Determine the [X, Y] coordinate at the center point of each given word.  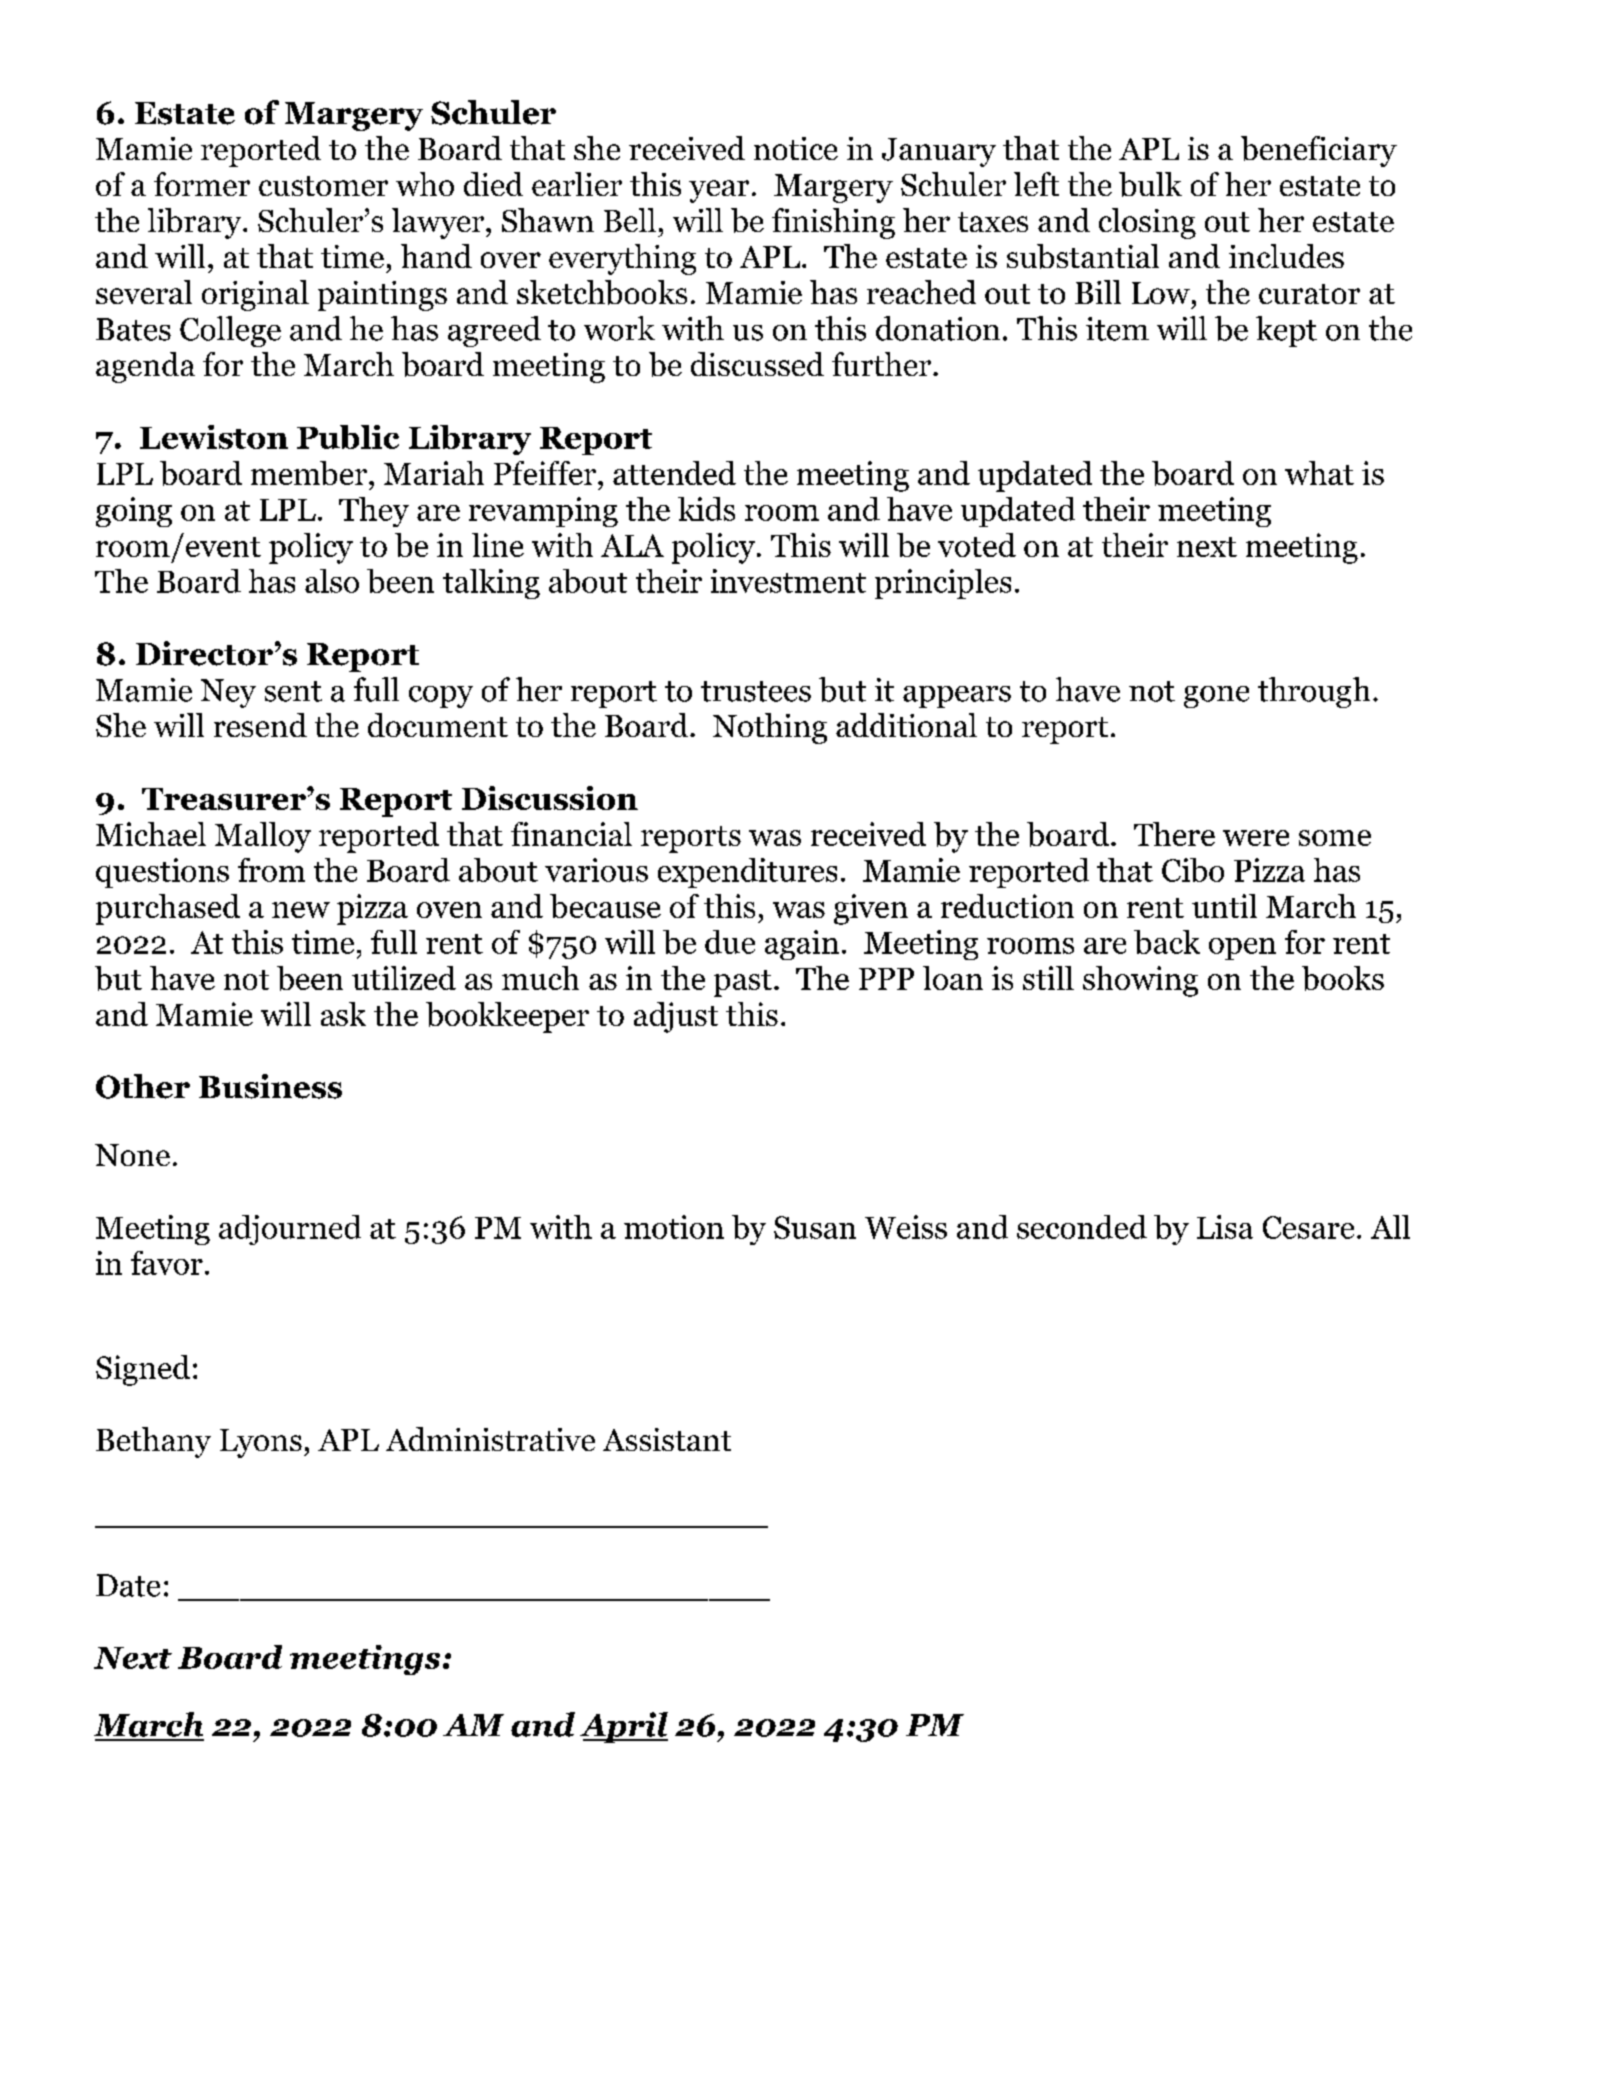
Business [270, 1086]
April [624, 1727]
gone [1216, 697]
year [719, 191]
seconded [1082, 1227]
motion [674, 1227]
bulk [1150, 184]
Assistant [667, 1439]
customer [323, 186]
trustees [756, 691]
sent [293, 691]
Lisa [1225, 1227]
